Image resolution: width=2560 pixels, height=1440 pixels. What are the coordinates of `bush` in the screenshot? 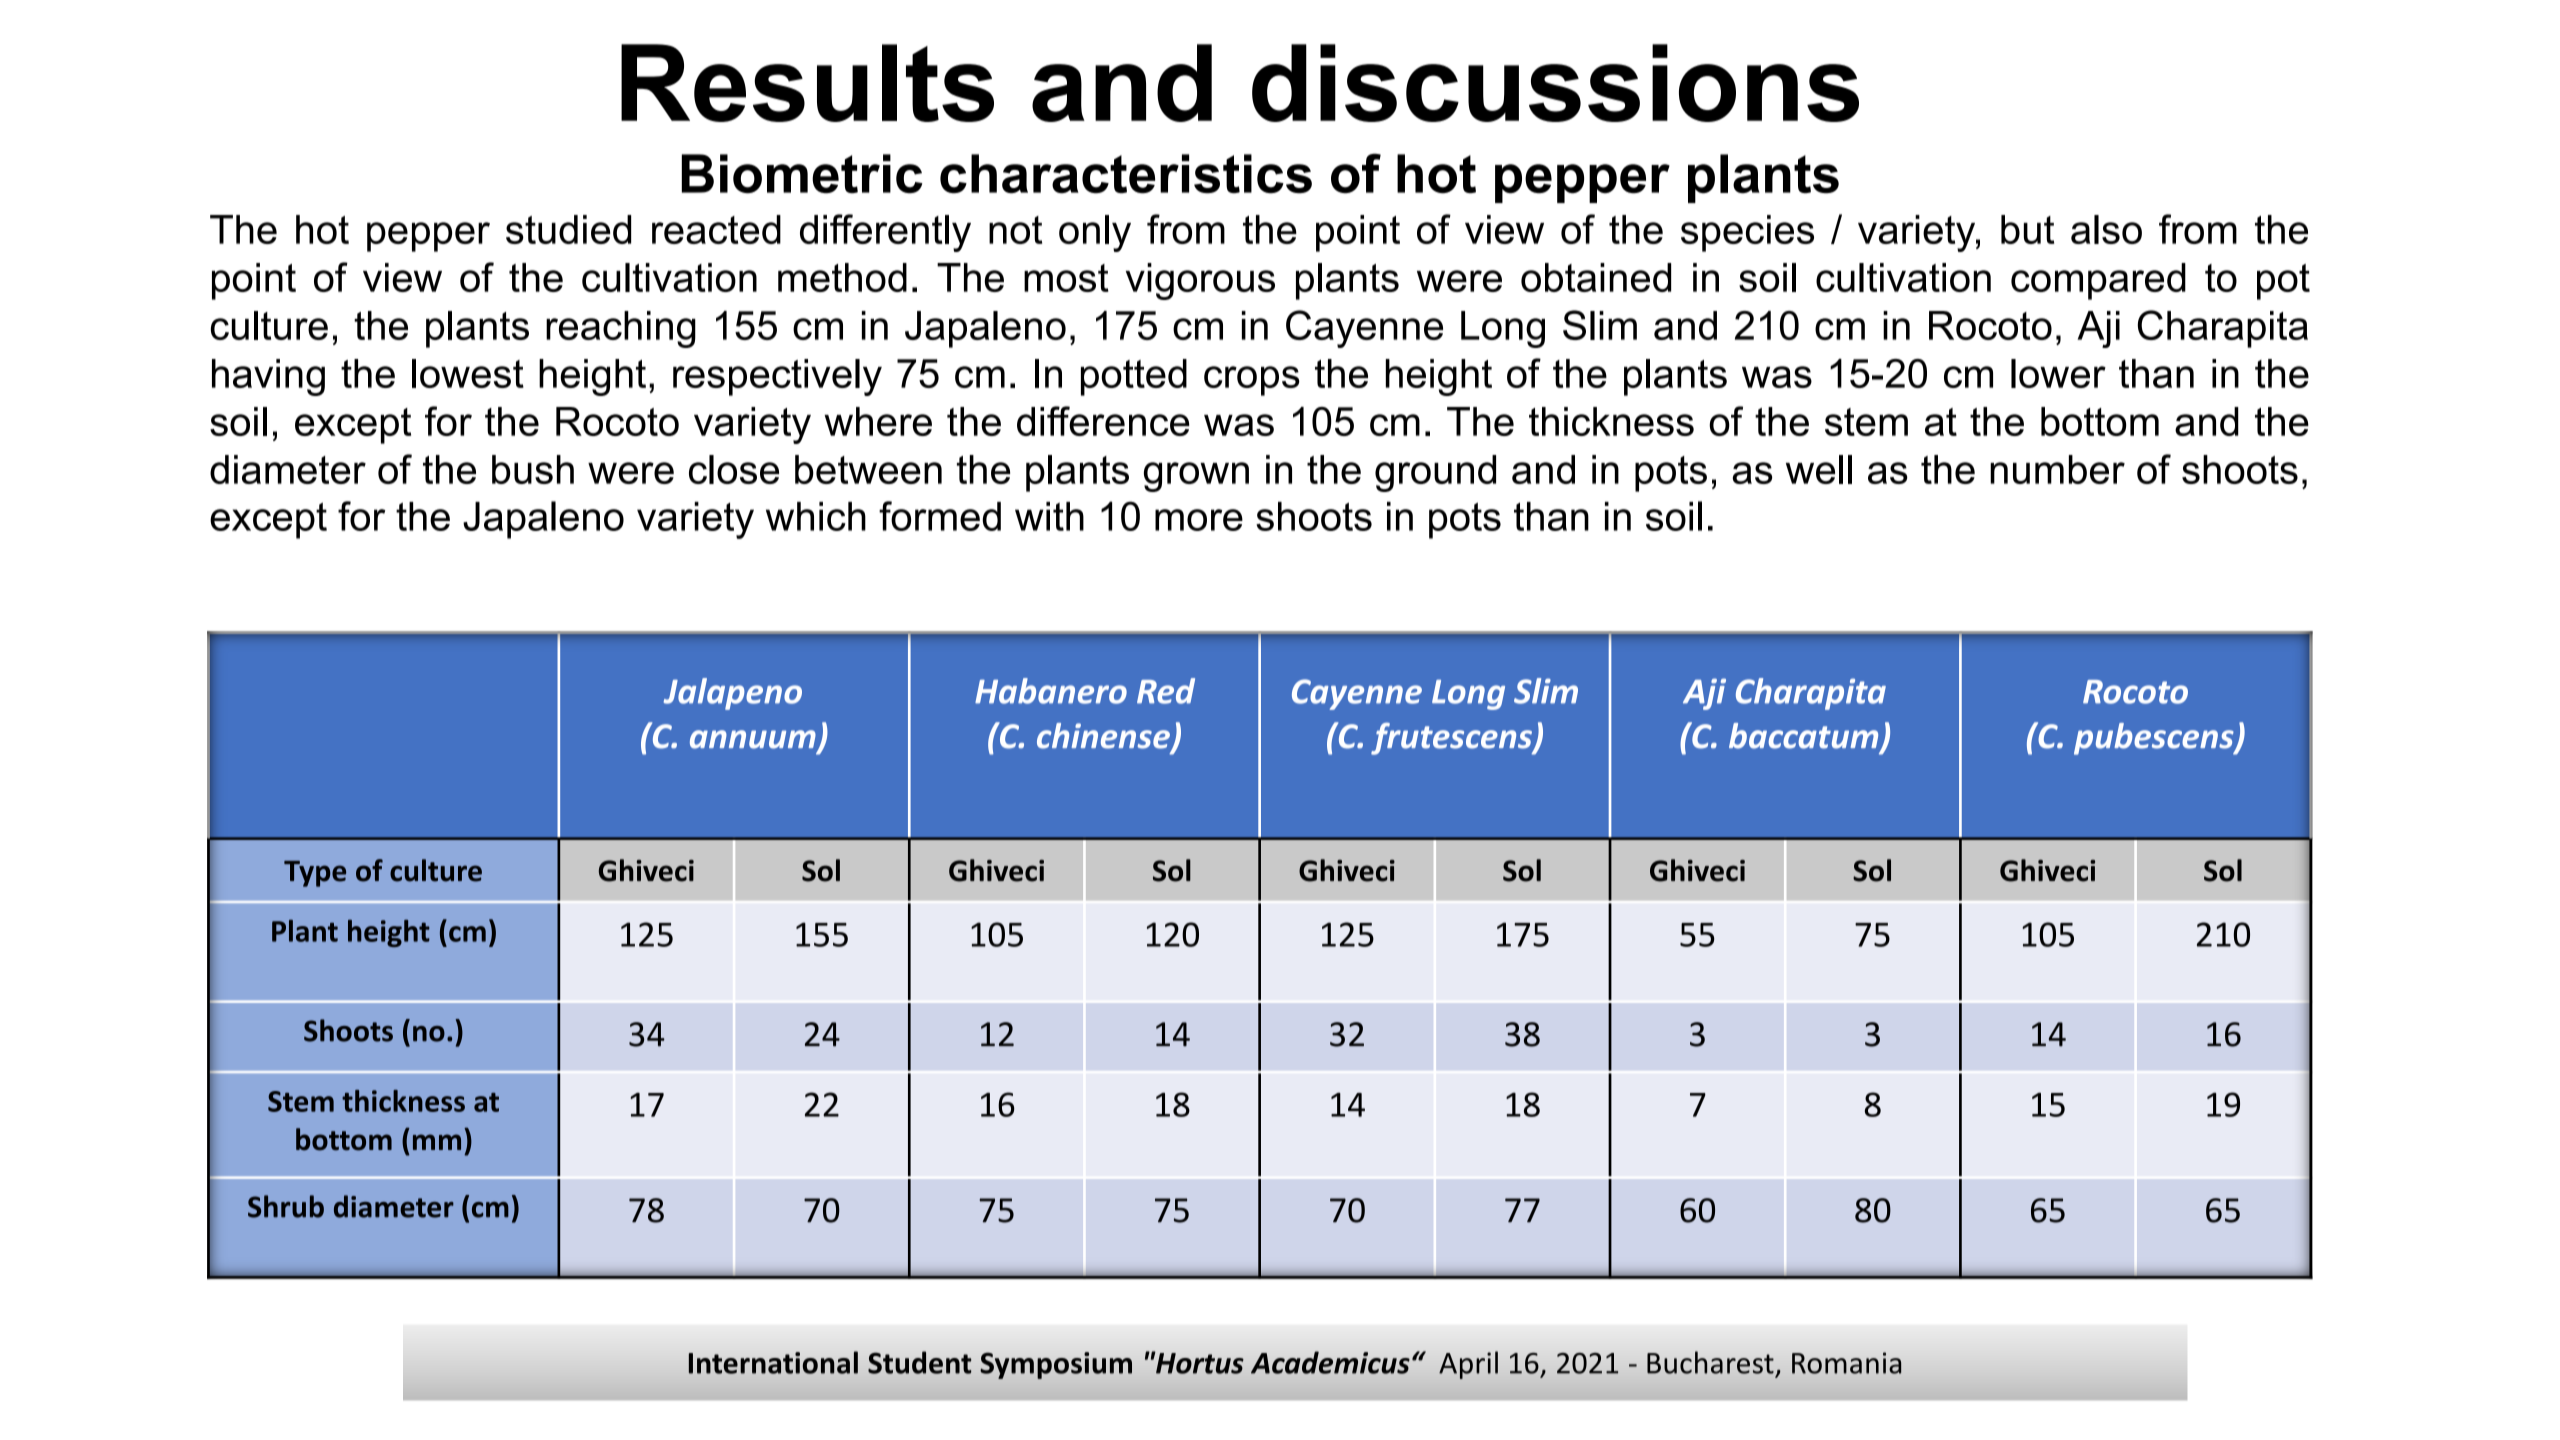 It's located at (533, 469).
